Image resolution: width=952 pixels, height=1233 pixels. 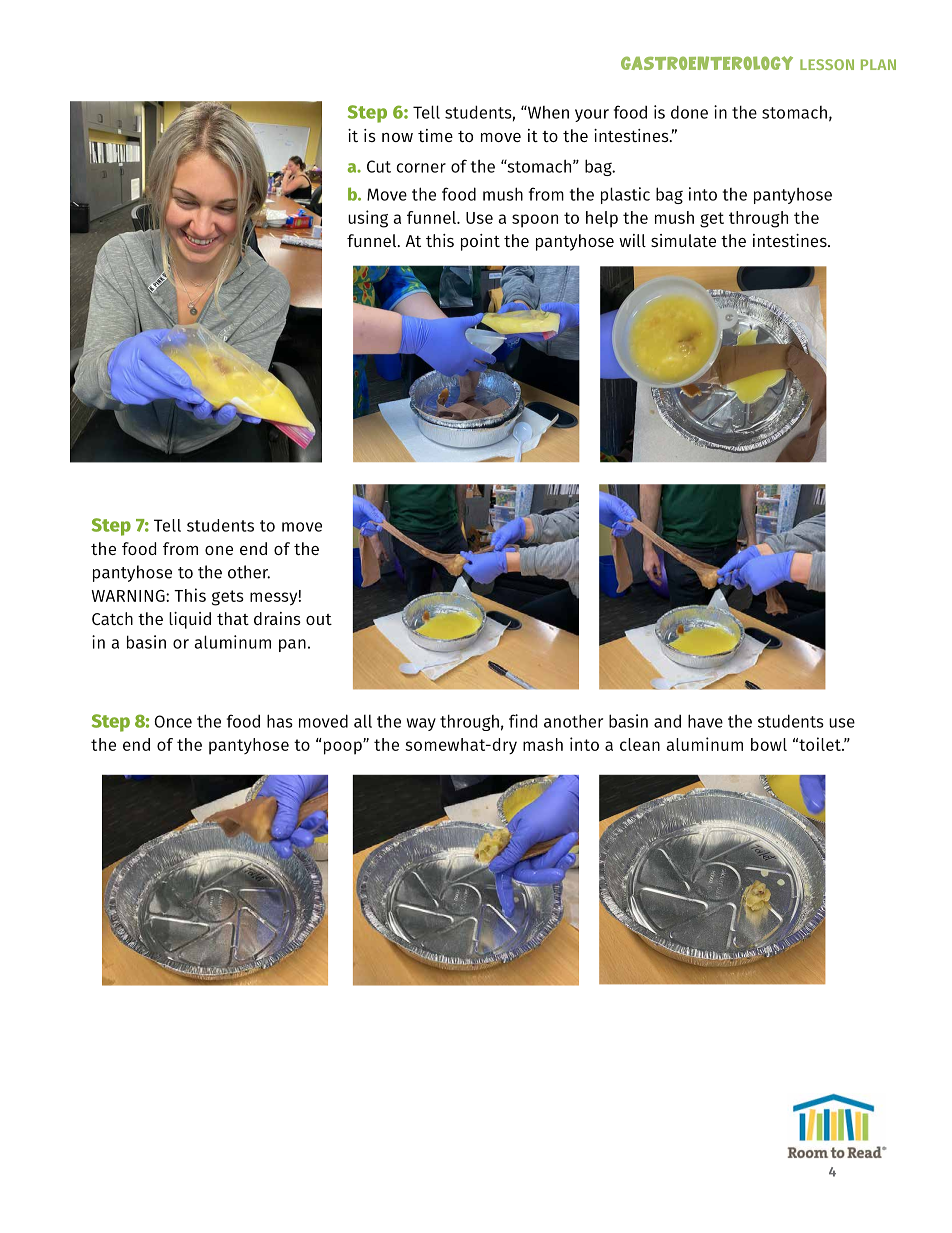 I want to click on using, so click(x=368, y=219).
